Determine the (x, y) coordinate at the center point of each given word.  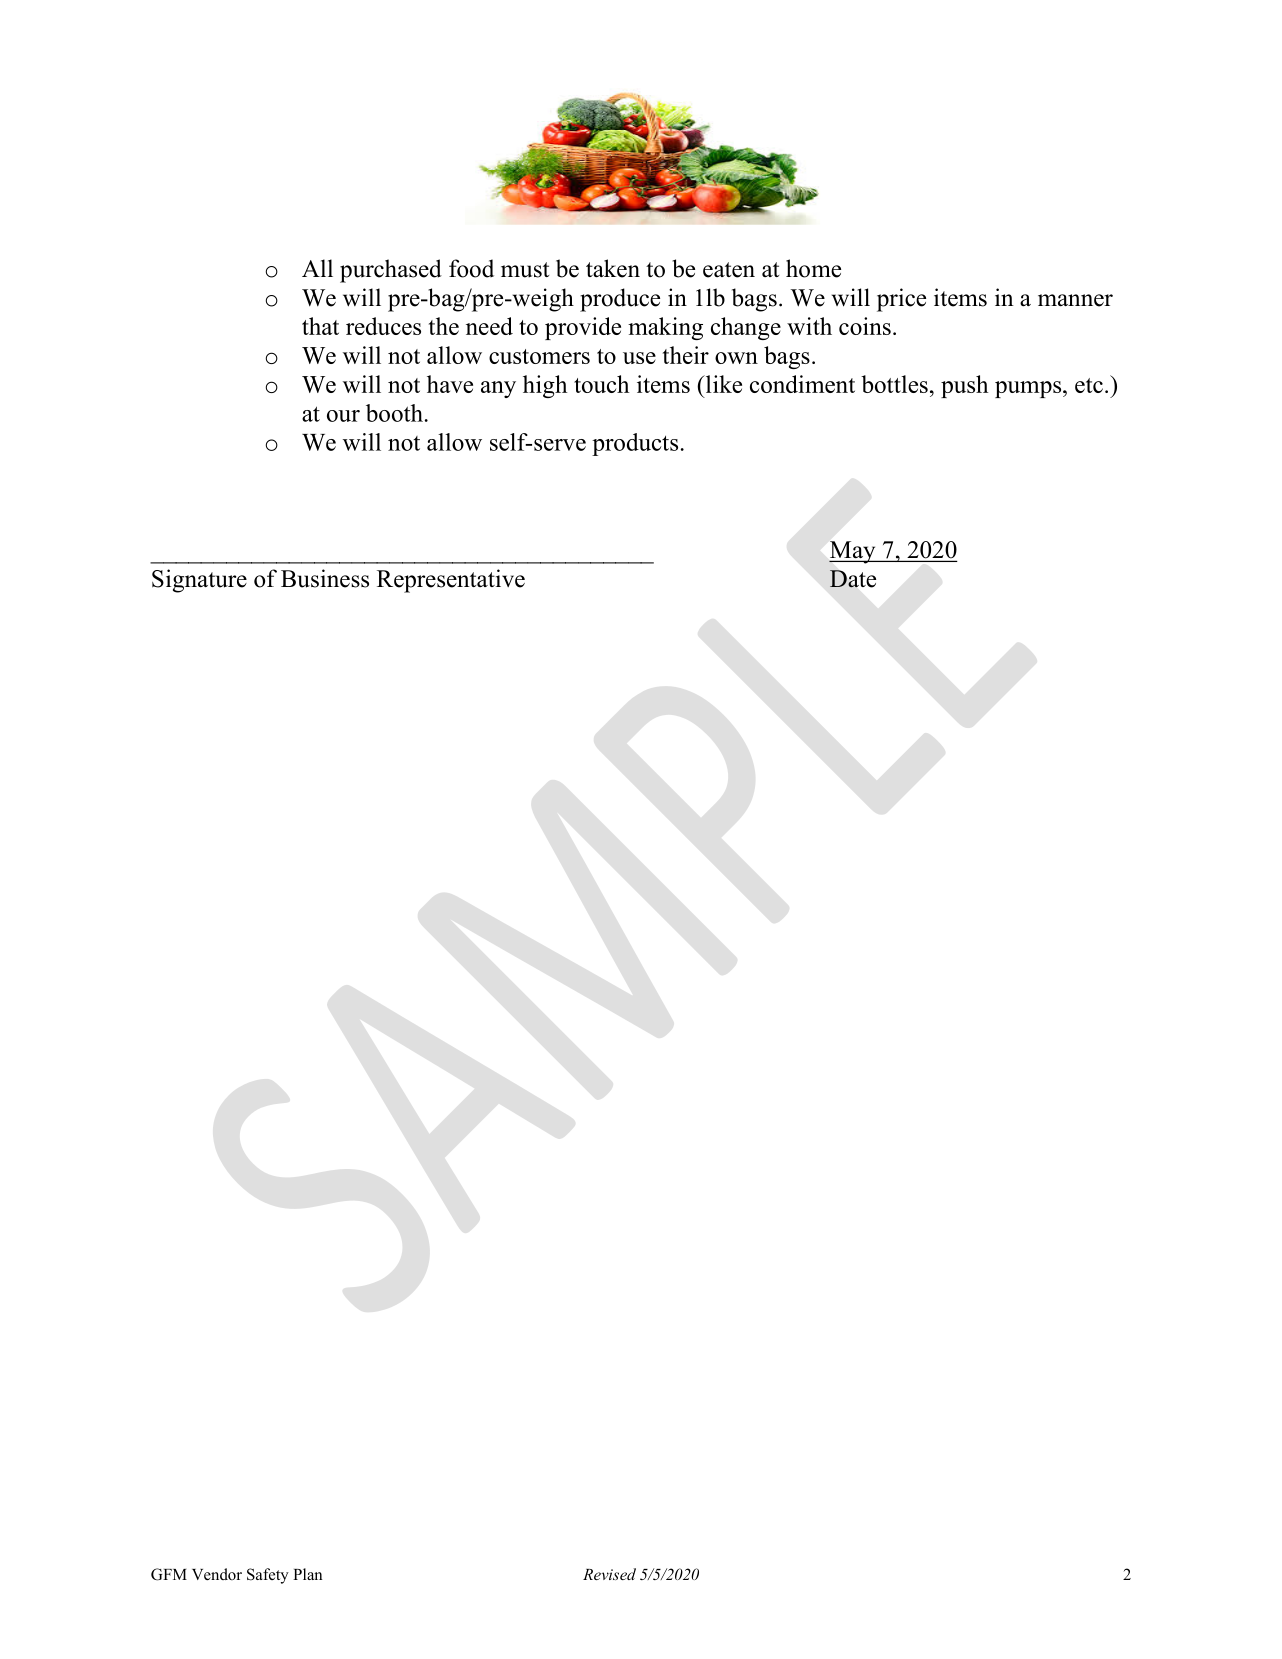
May (853, 552)
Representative (451, 581)
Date (853, 579)
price (901, 300)
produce (620, 300)
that (320, 326)
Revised (609, 1574)
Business (325, 578)
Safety (268, 1576)
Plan (307, 1574)
